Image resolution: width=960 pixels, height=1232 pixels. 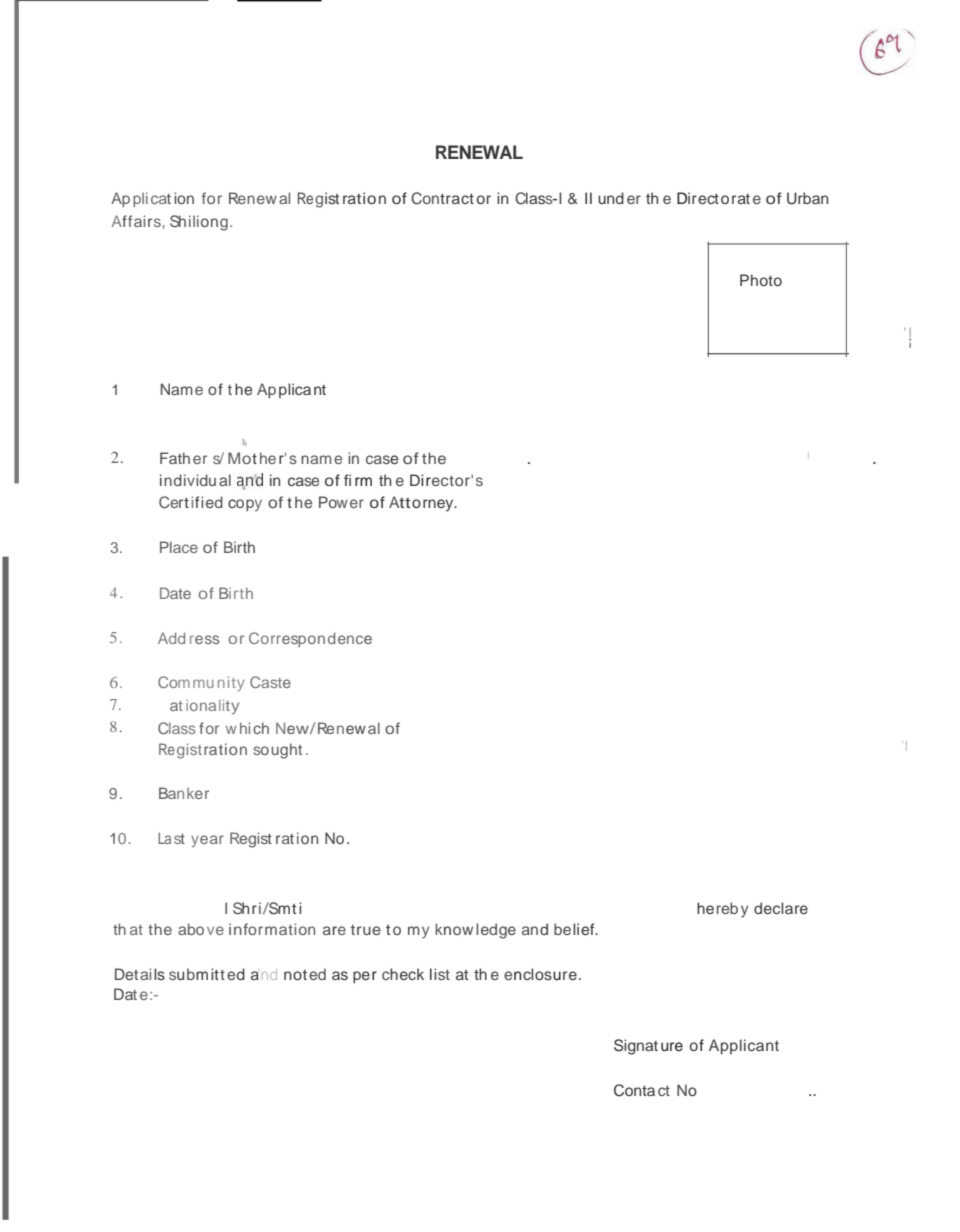 What do you see at coordinates (278, 751) in the page?
I see `sought` at bounding box center [278, 751].
